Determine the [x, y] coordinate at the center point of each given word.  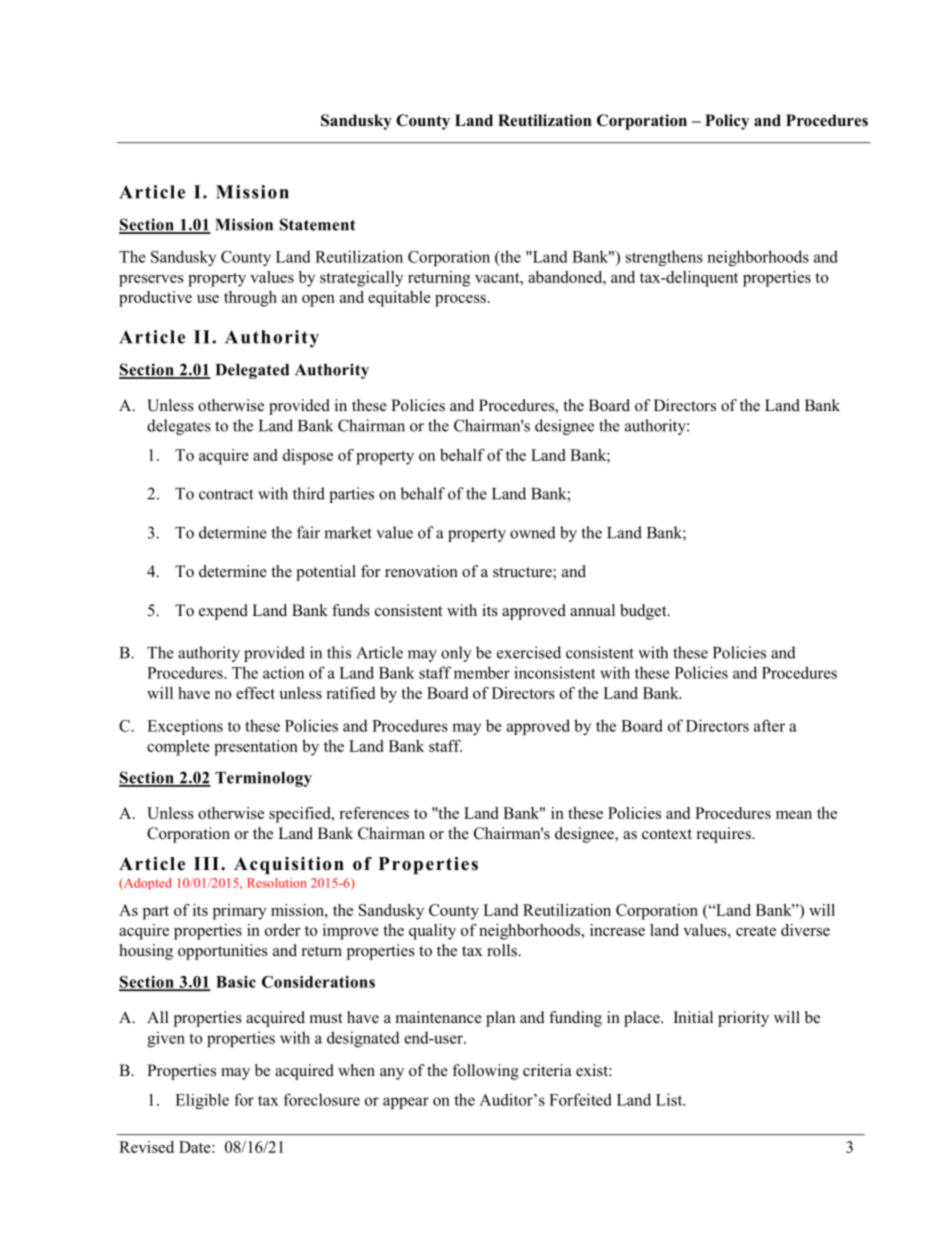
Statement [317, 224]
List [670, 1099]
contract [226, 494]
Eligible [202, 1101]
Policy [727, 122]
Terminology [263, 779]
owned [533, 532]
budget [644, 612]
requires [725, 835]
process [460, 301]
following [485, 1072]
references [374, 813]
